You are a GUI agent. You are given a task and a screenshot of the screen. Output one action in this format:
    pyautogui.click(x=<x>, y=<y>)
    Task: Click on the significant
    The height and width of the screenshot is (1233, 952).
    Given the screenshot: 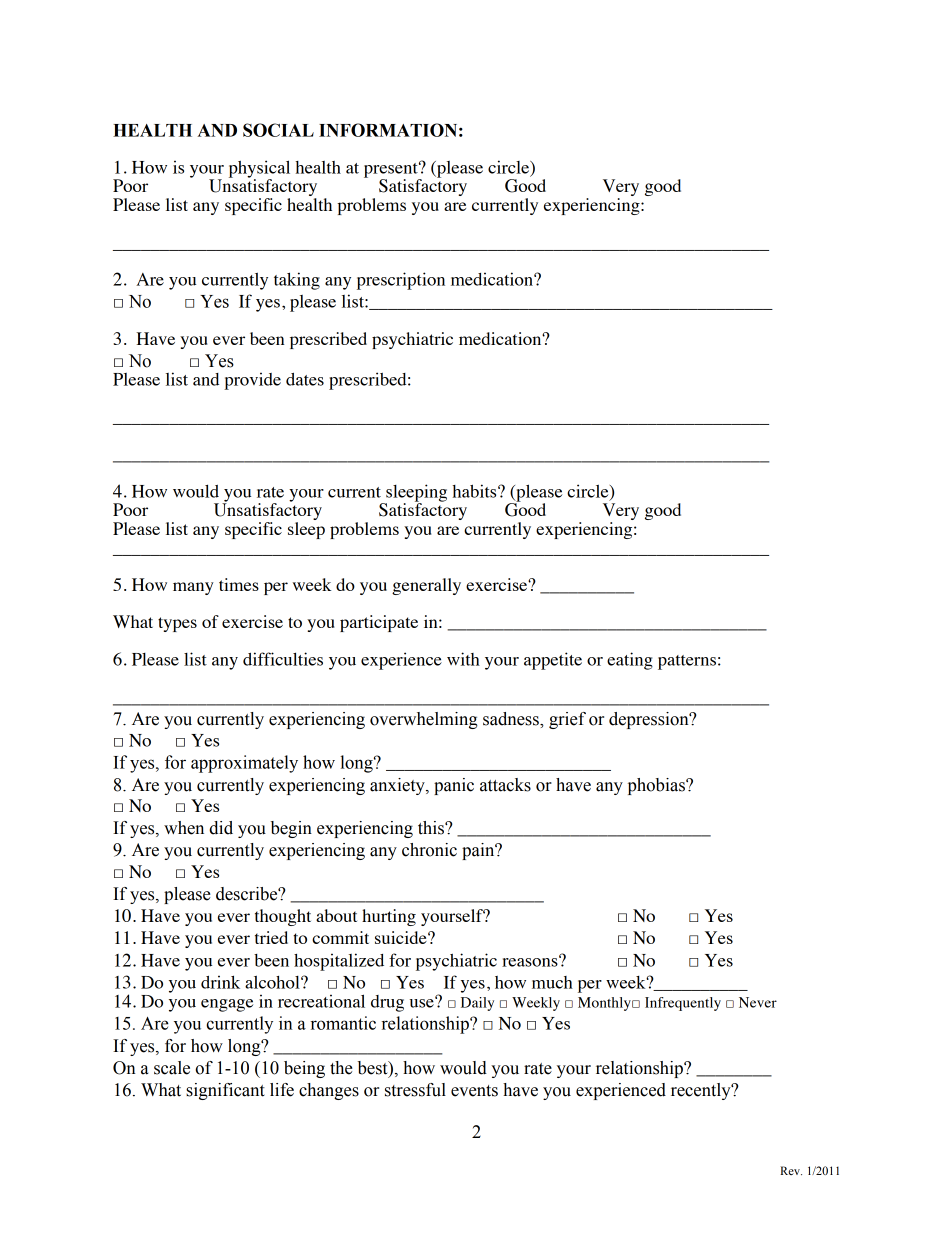 What is the action you would take?
    pyautogui.click(x=225, y=1091)
